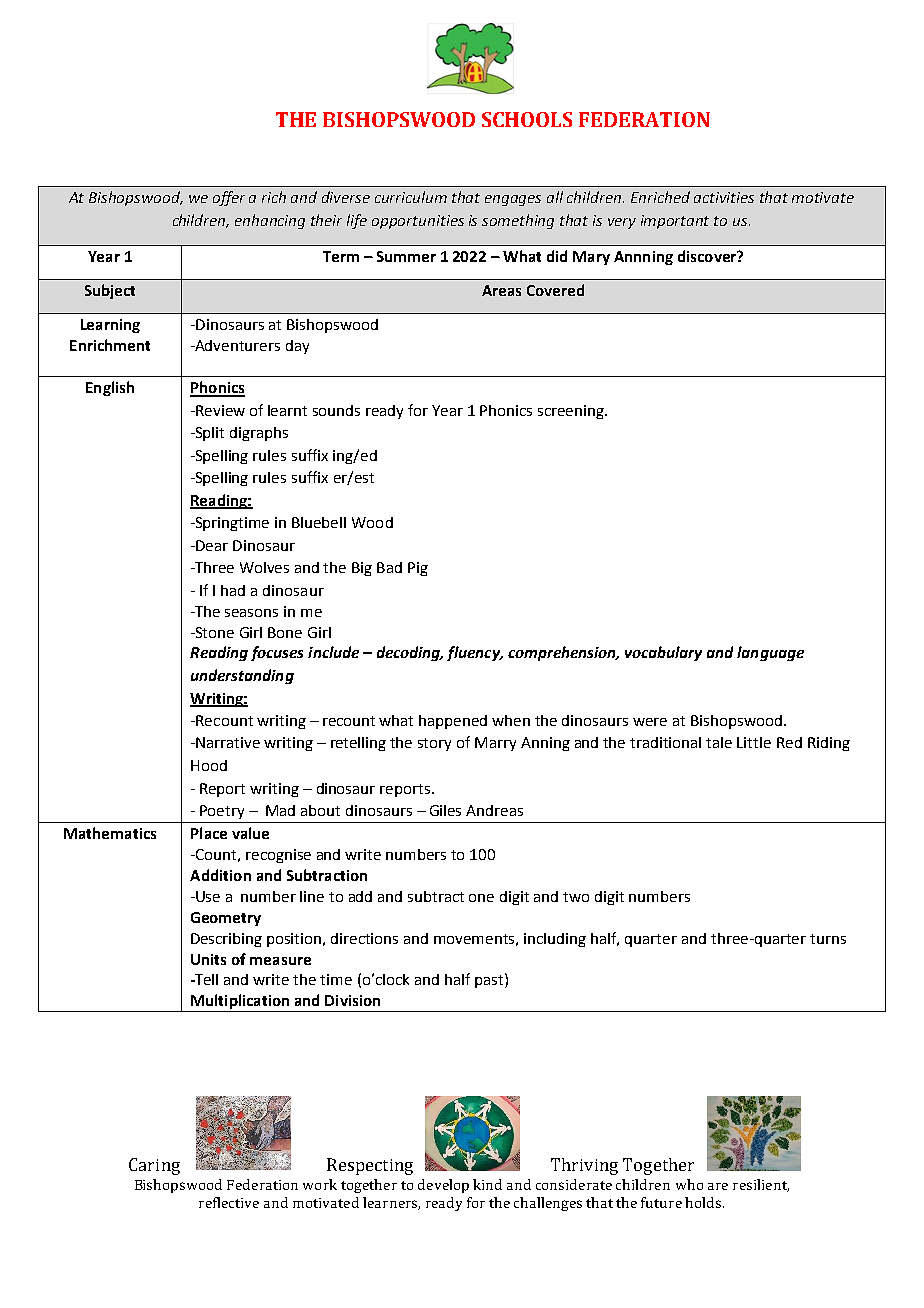  Describe the element at coordinates (761, 1185) in the page. I see `resilient` at that location.
